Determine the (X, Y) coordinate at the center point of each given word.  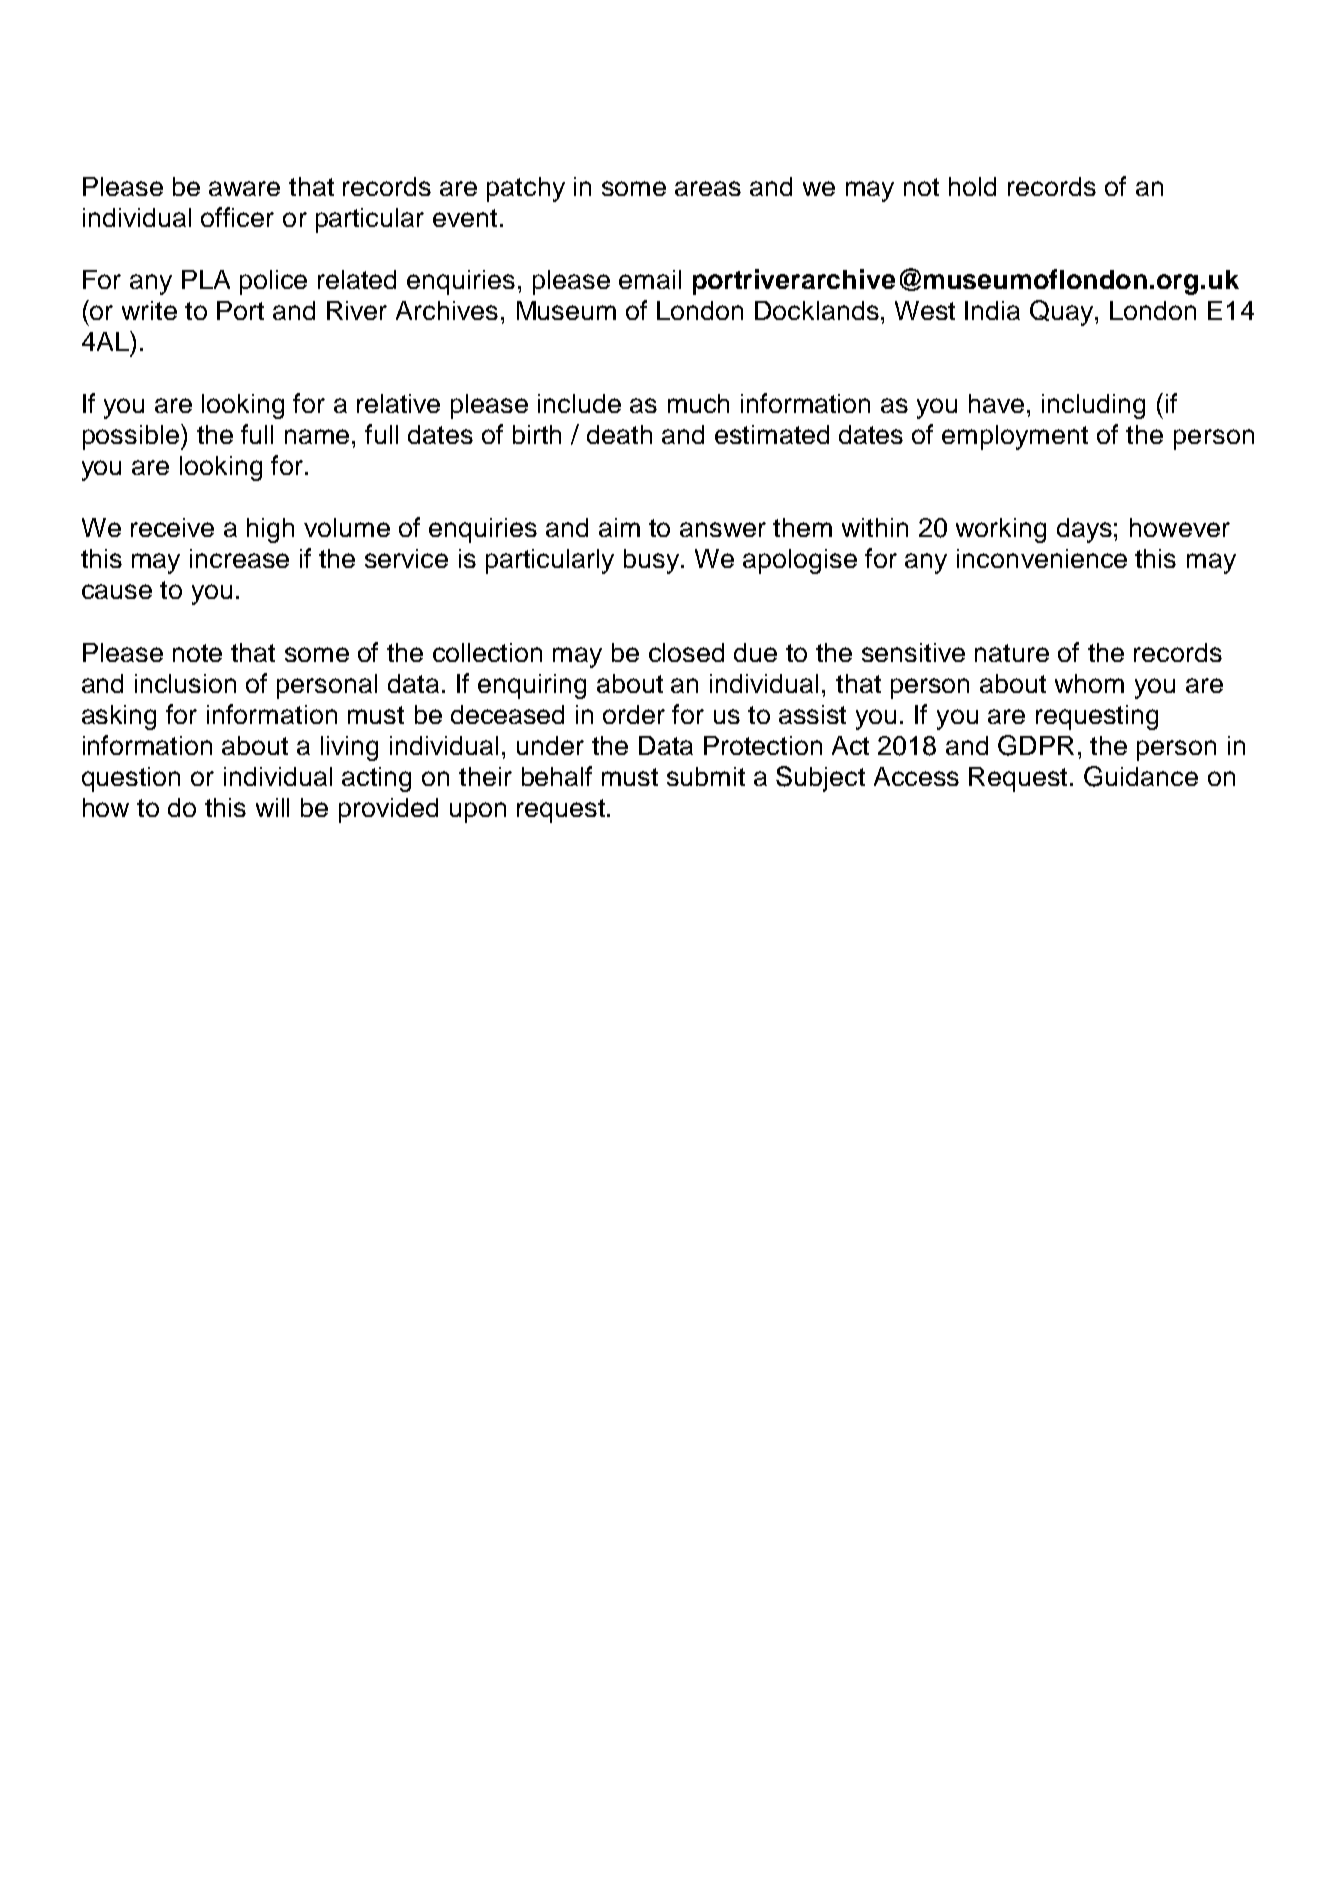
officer (237, 217)
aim (619, 527)
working (1001, 530)
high (270, 530)
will (272, 807)
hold (972, 186)
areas (708, 188)
